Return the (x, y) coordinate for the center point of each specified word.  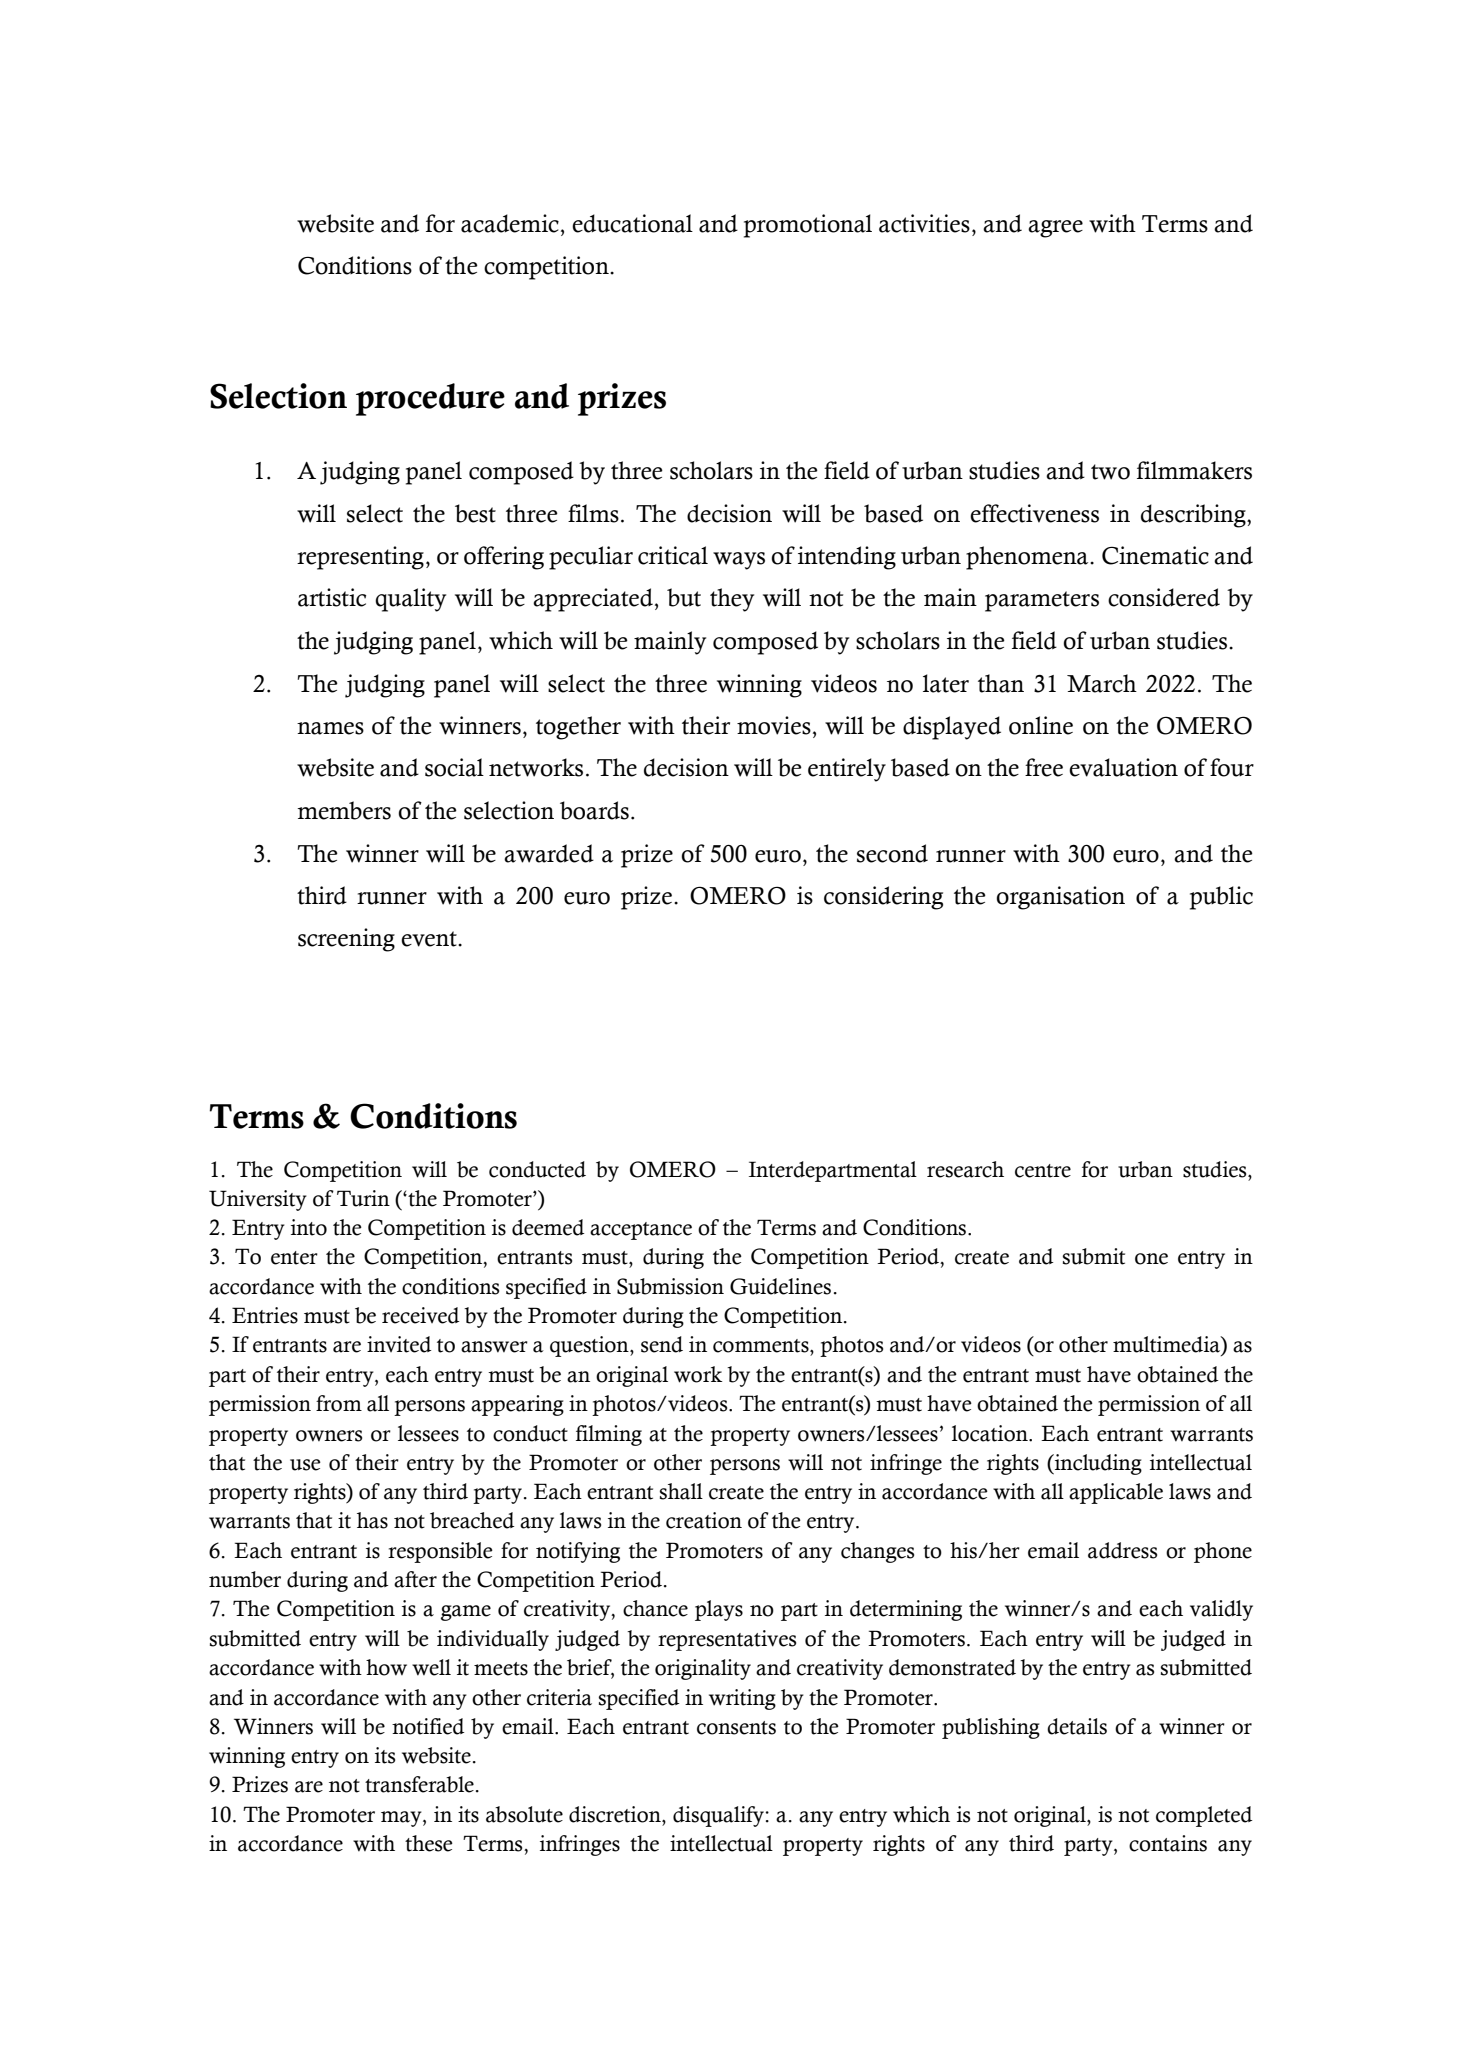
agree (1055, 229)
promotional (808, 226)
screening (346, 940)
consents (736, 1728)
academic (510, 223)
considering (883, 898)
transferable (419, 1784)
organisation (1060, 898)
